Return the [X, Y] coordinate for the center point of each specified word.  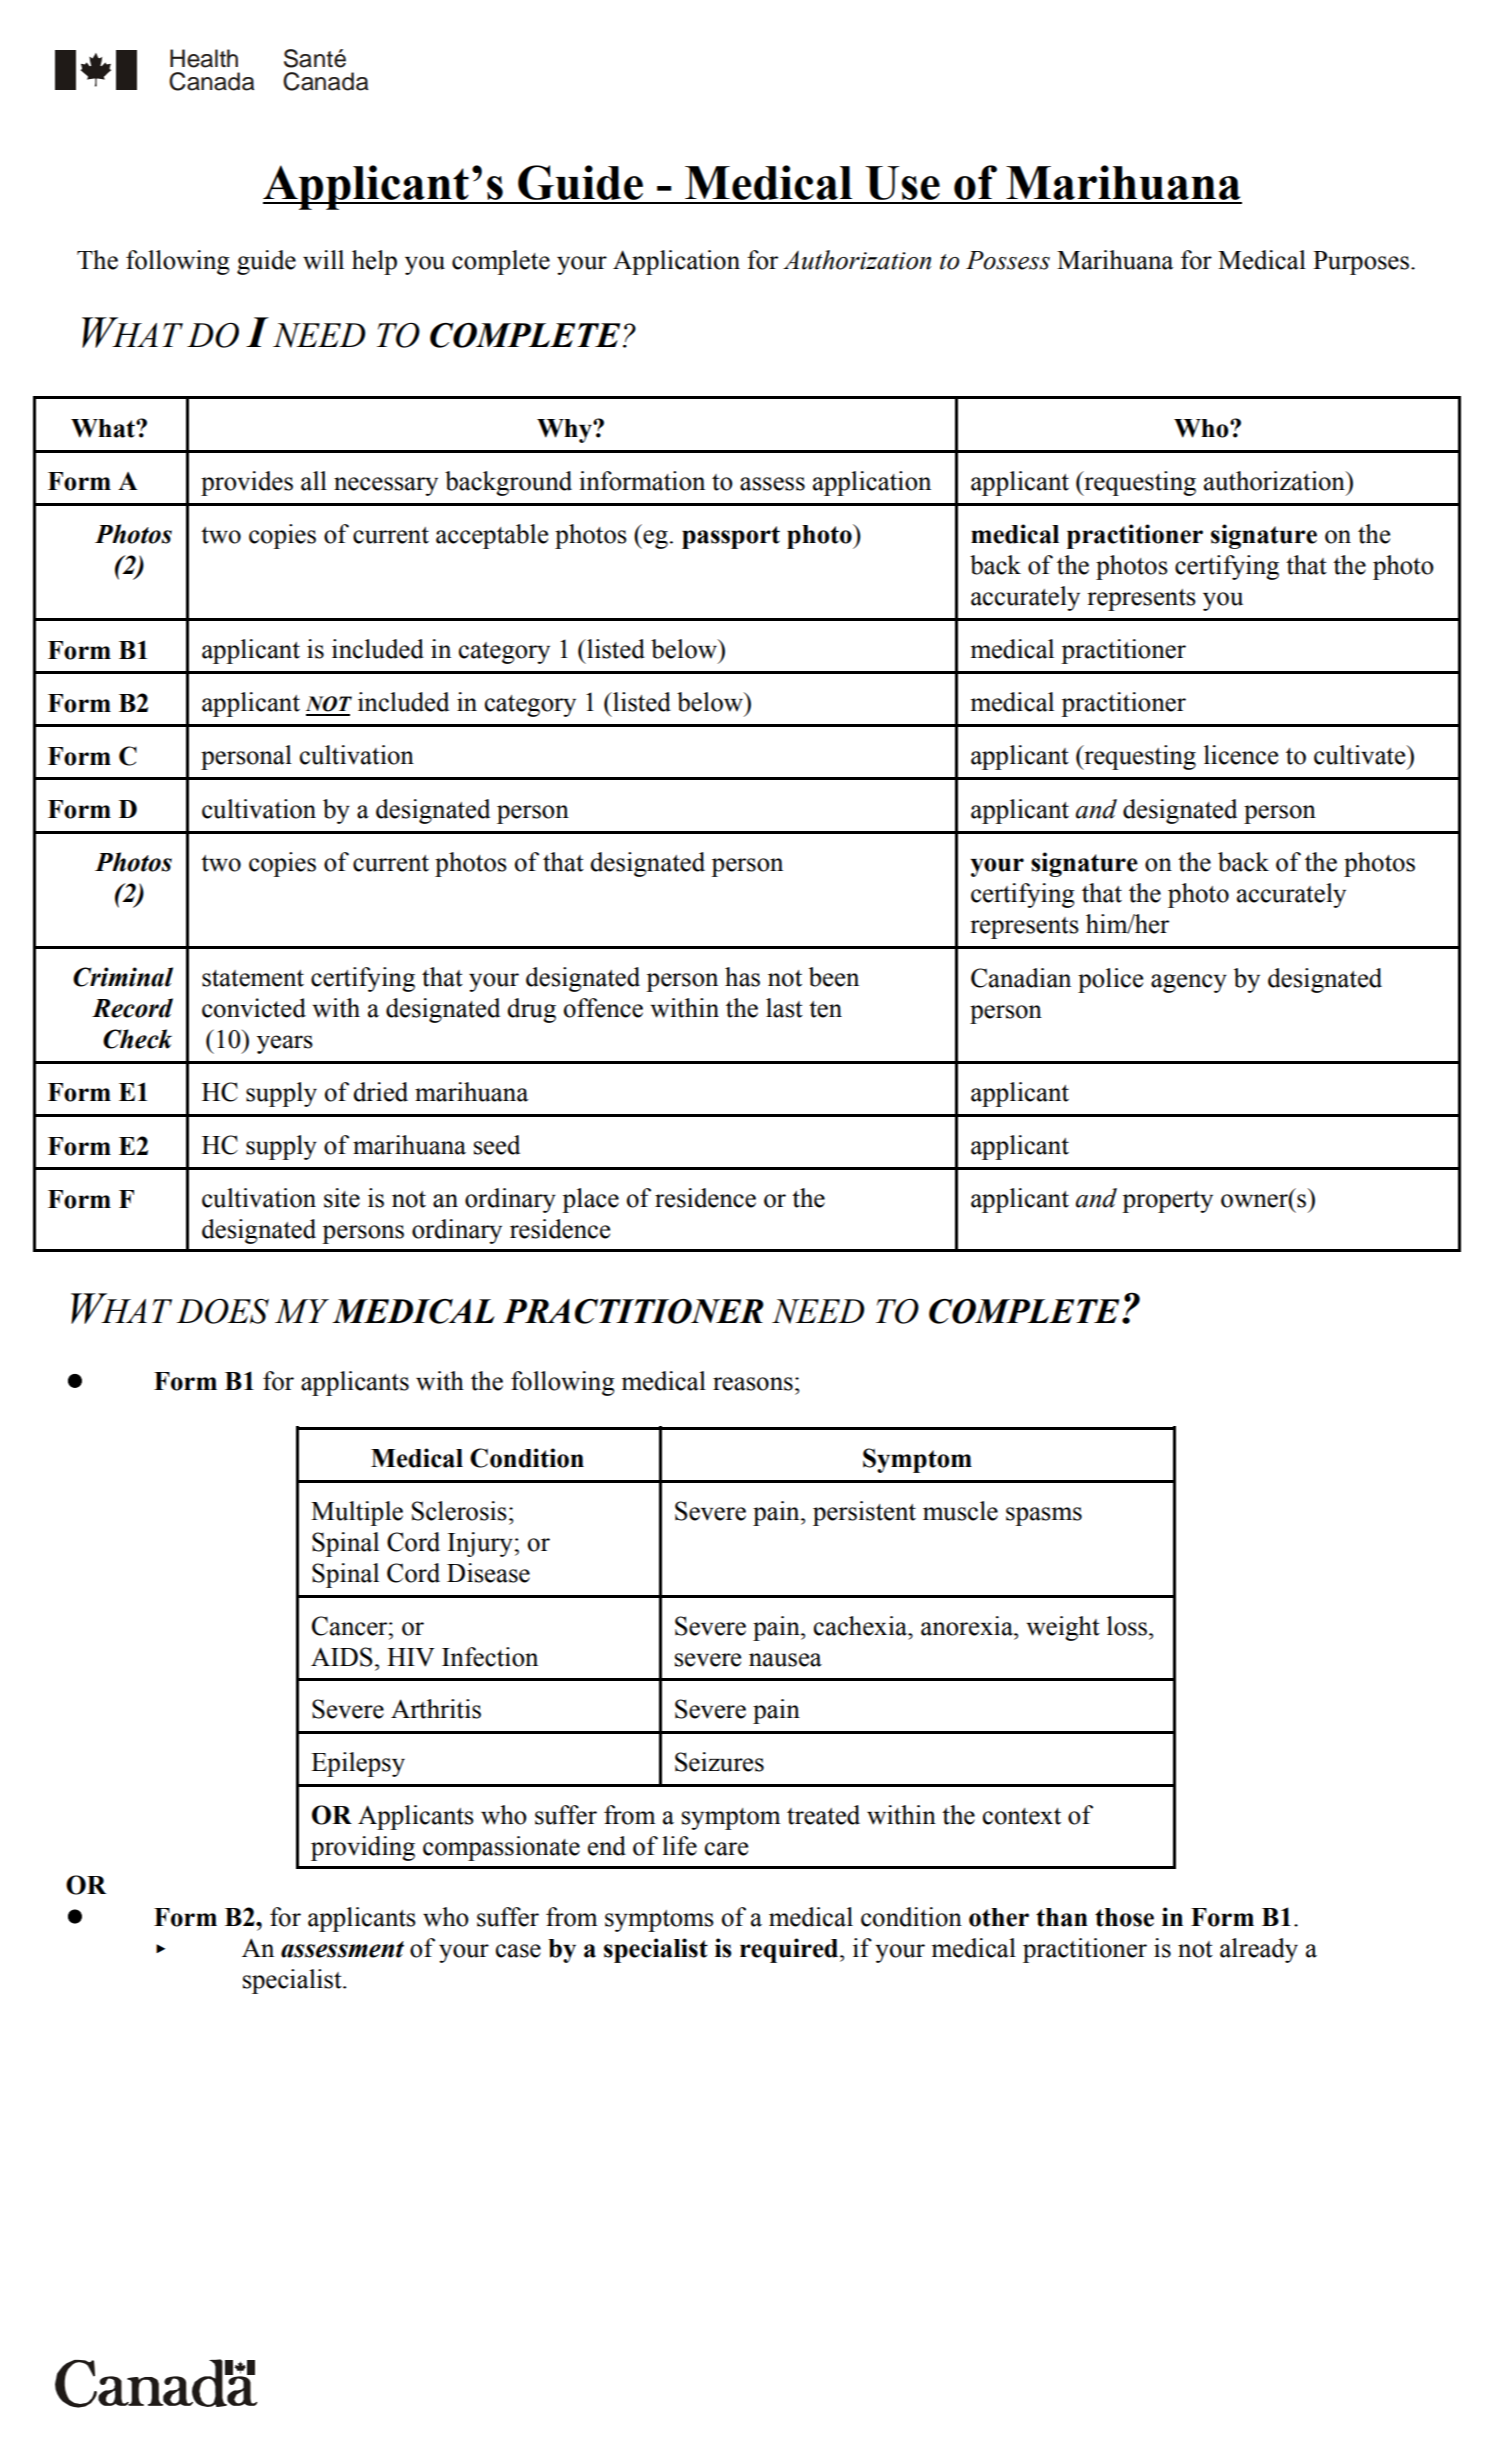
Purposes [1361, 263]
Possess [1008, 260]
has [742, 977]
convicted [254, 1008]
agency [1189, 983]
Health [204, 58]
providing [363, 1848]
